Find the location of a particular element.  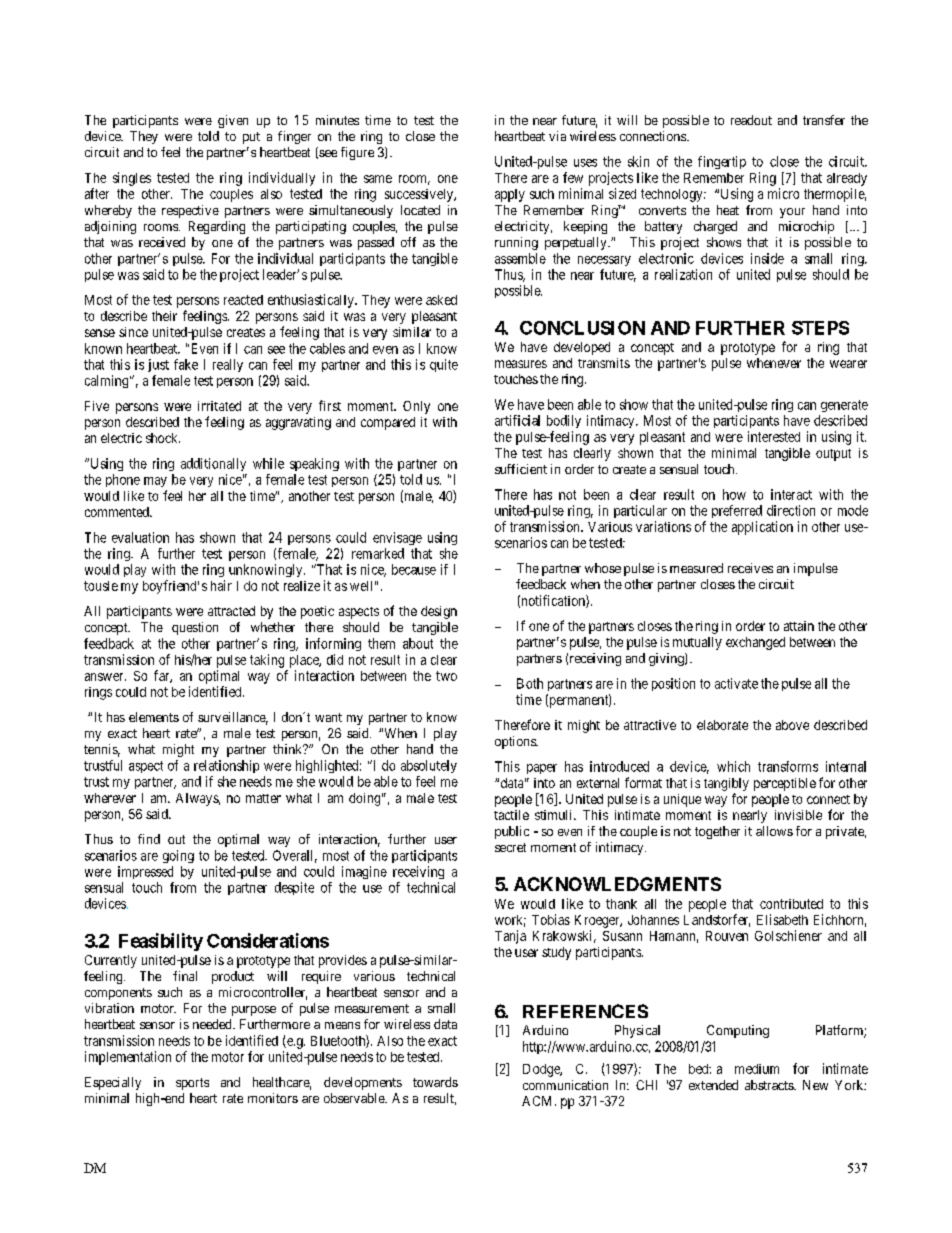

readout is located at coordinates (751, 120).
